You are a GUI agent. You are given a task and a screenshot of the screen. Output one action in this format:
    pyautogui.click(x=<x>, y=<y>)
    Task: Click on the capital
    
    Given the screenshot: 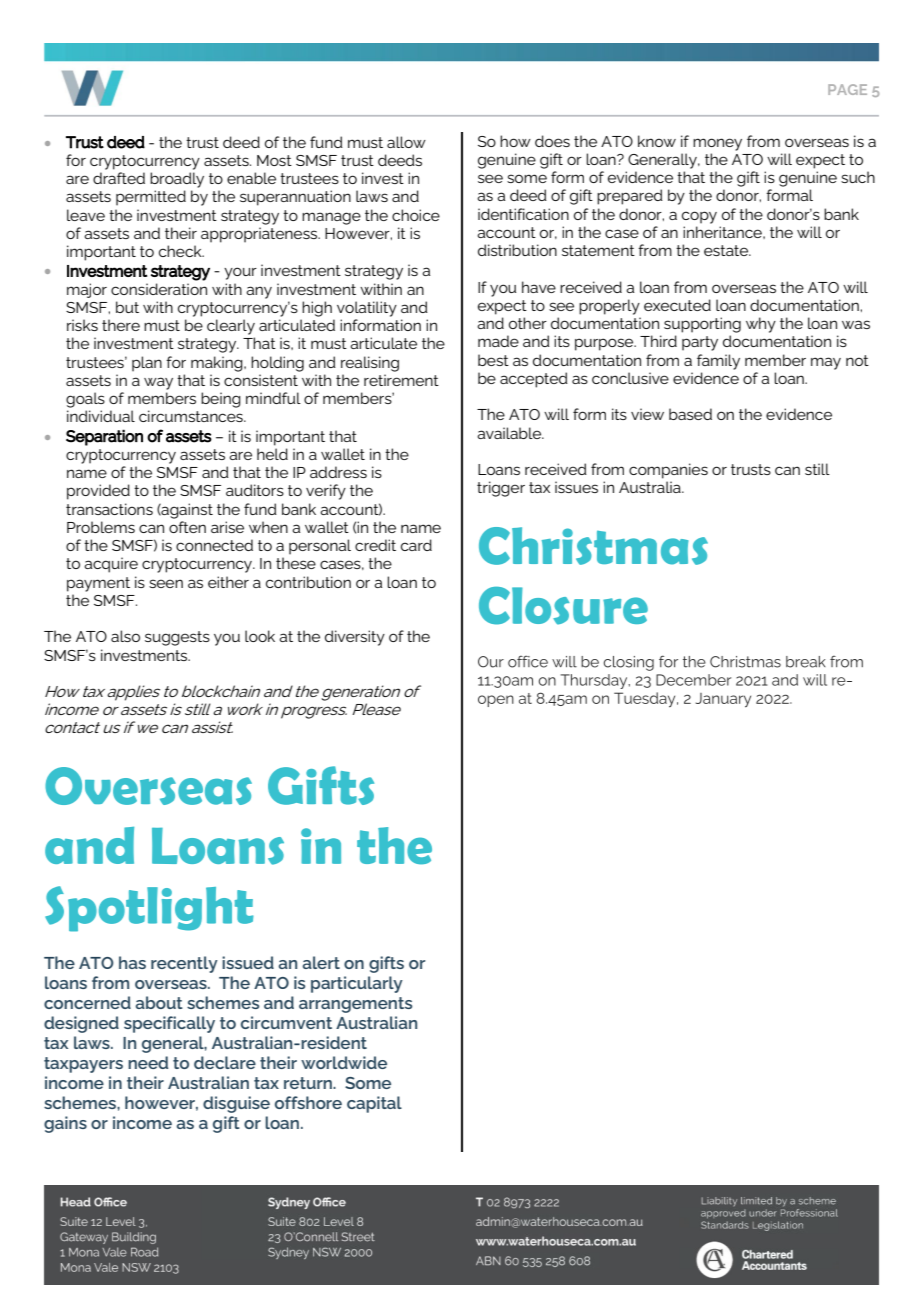 What is the action you would take?
    pyautogui.click(x=374, y=1104)
